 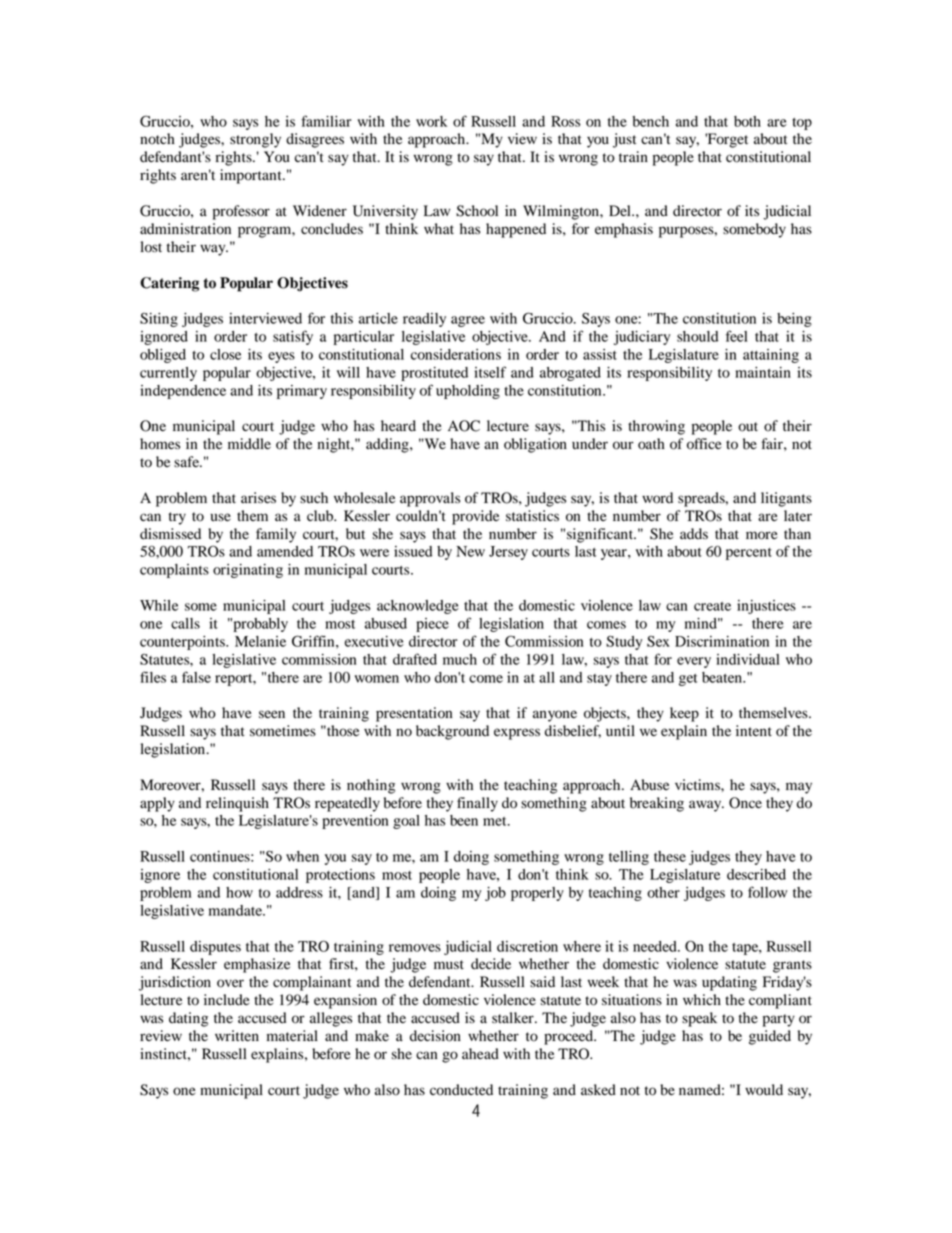 What do you see at coordinates (698, 784) in the document?
I see `victims` at bounding box center [698, 784].
